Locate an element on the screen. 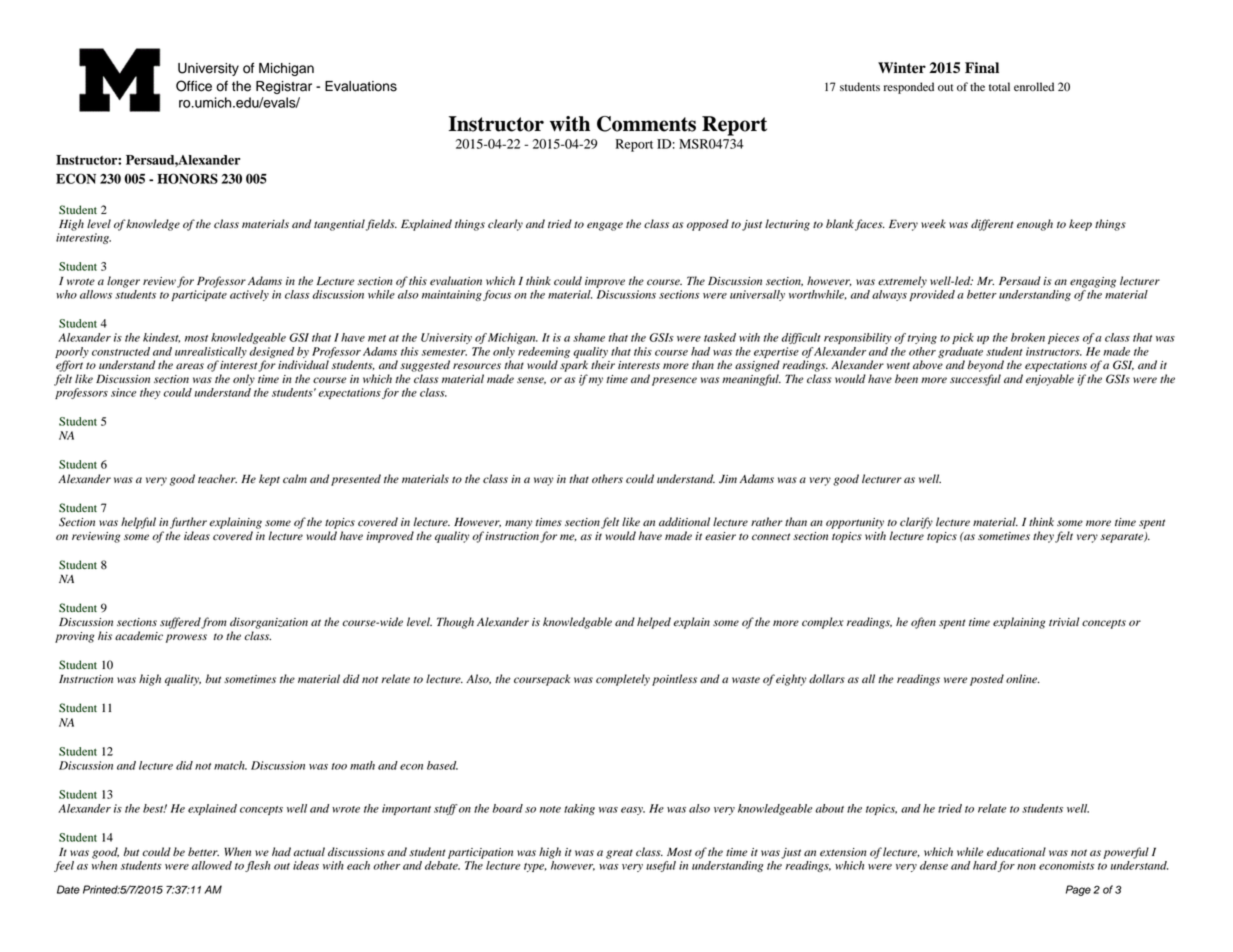 The width and height of the screenshot is (1233, 952). suffered is located at coordinates (181, 623).
